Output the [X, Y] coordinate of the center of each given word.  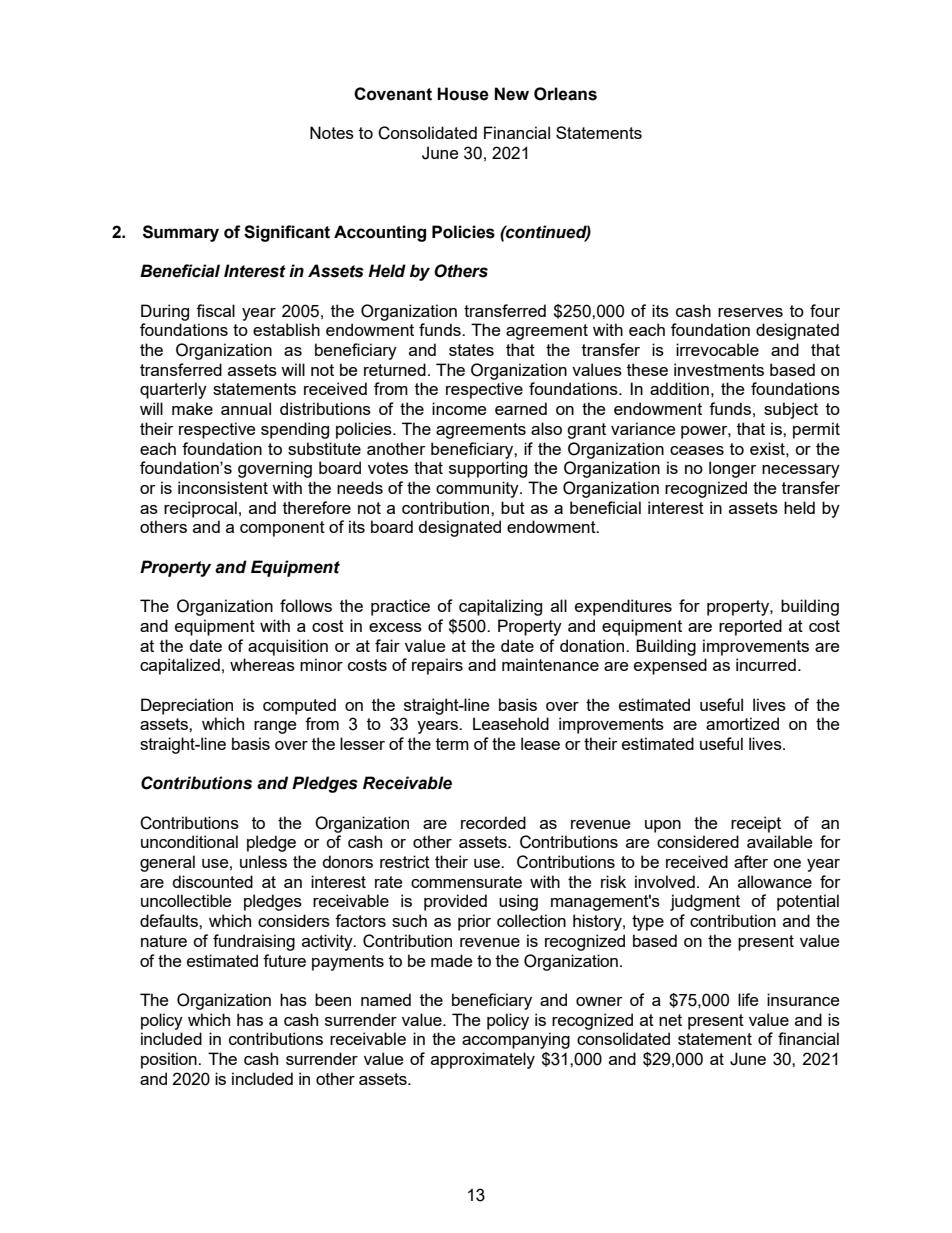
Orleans [565, 94]
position [170, 1060]
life [748, 999]
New [511, 94]
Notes [332, 132]
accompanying [516, 1040]
